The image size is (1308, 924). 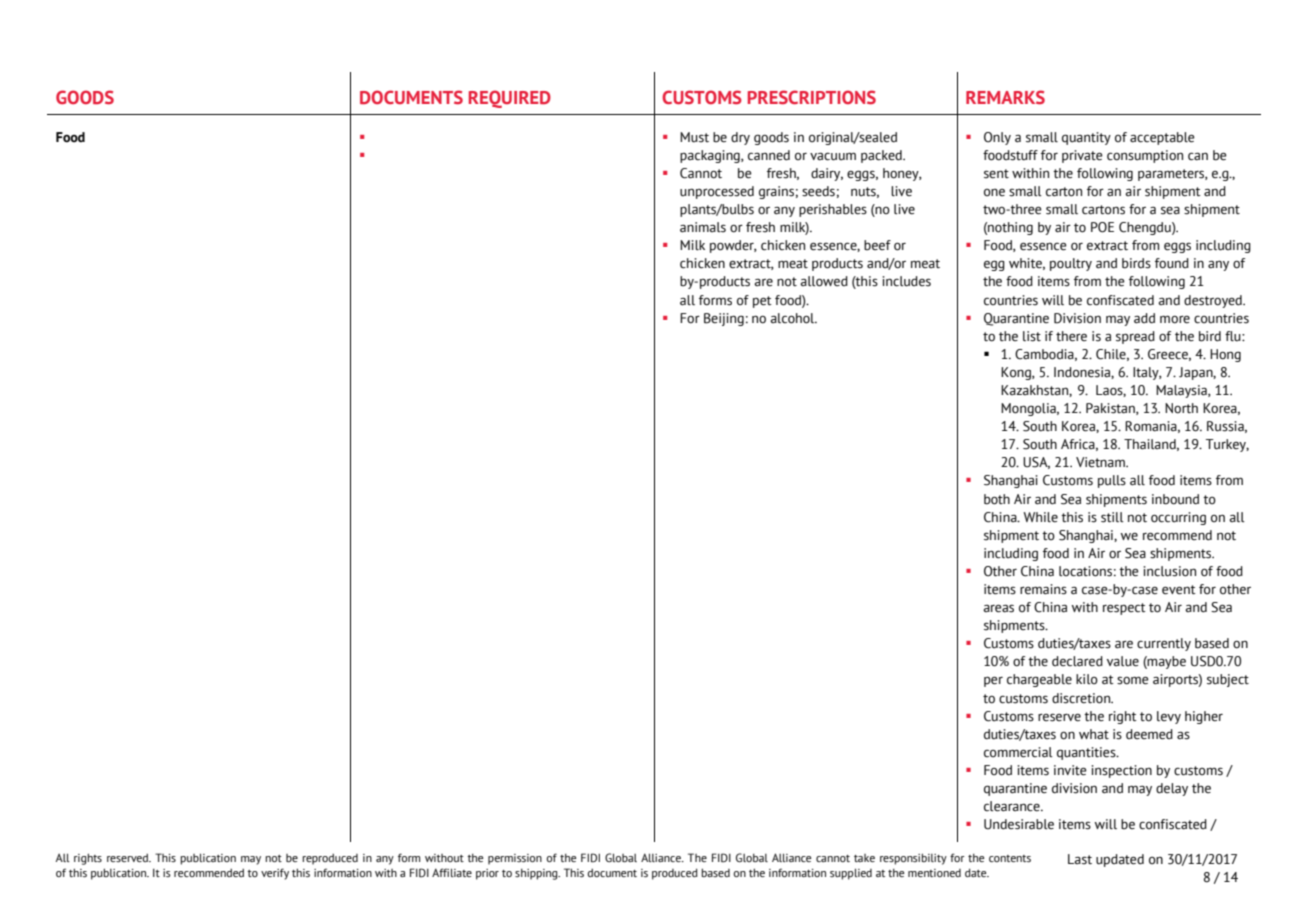 I want to click on respect, so click(x=1124, y=609).
